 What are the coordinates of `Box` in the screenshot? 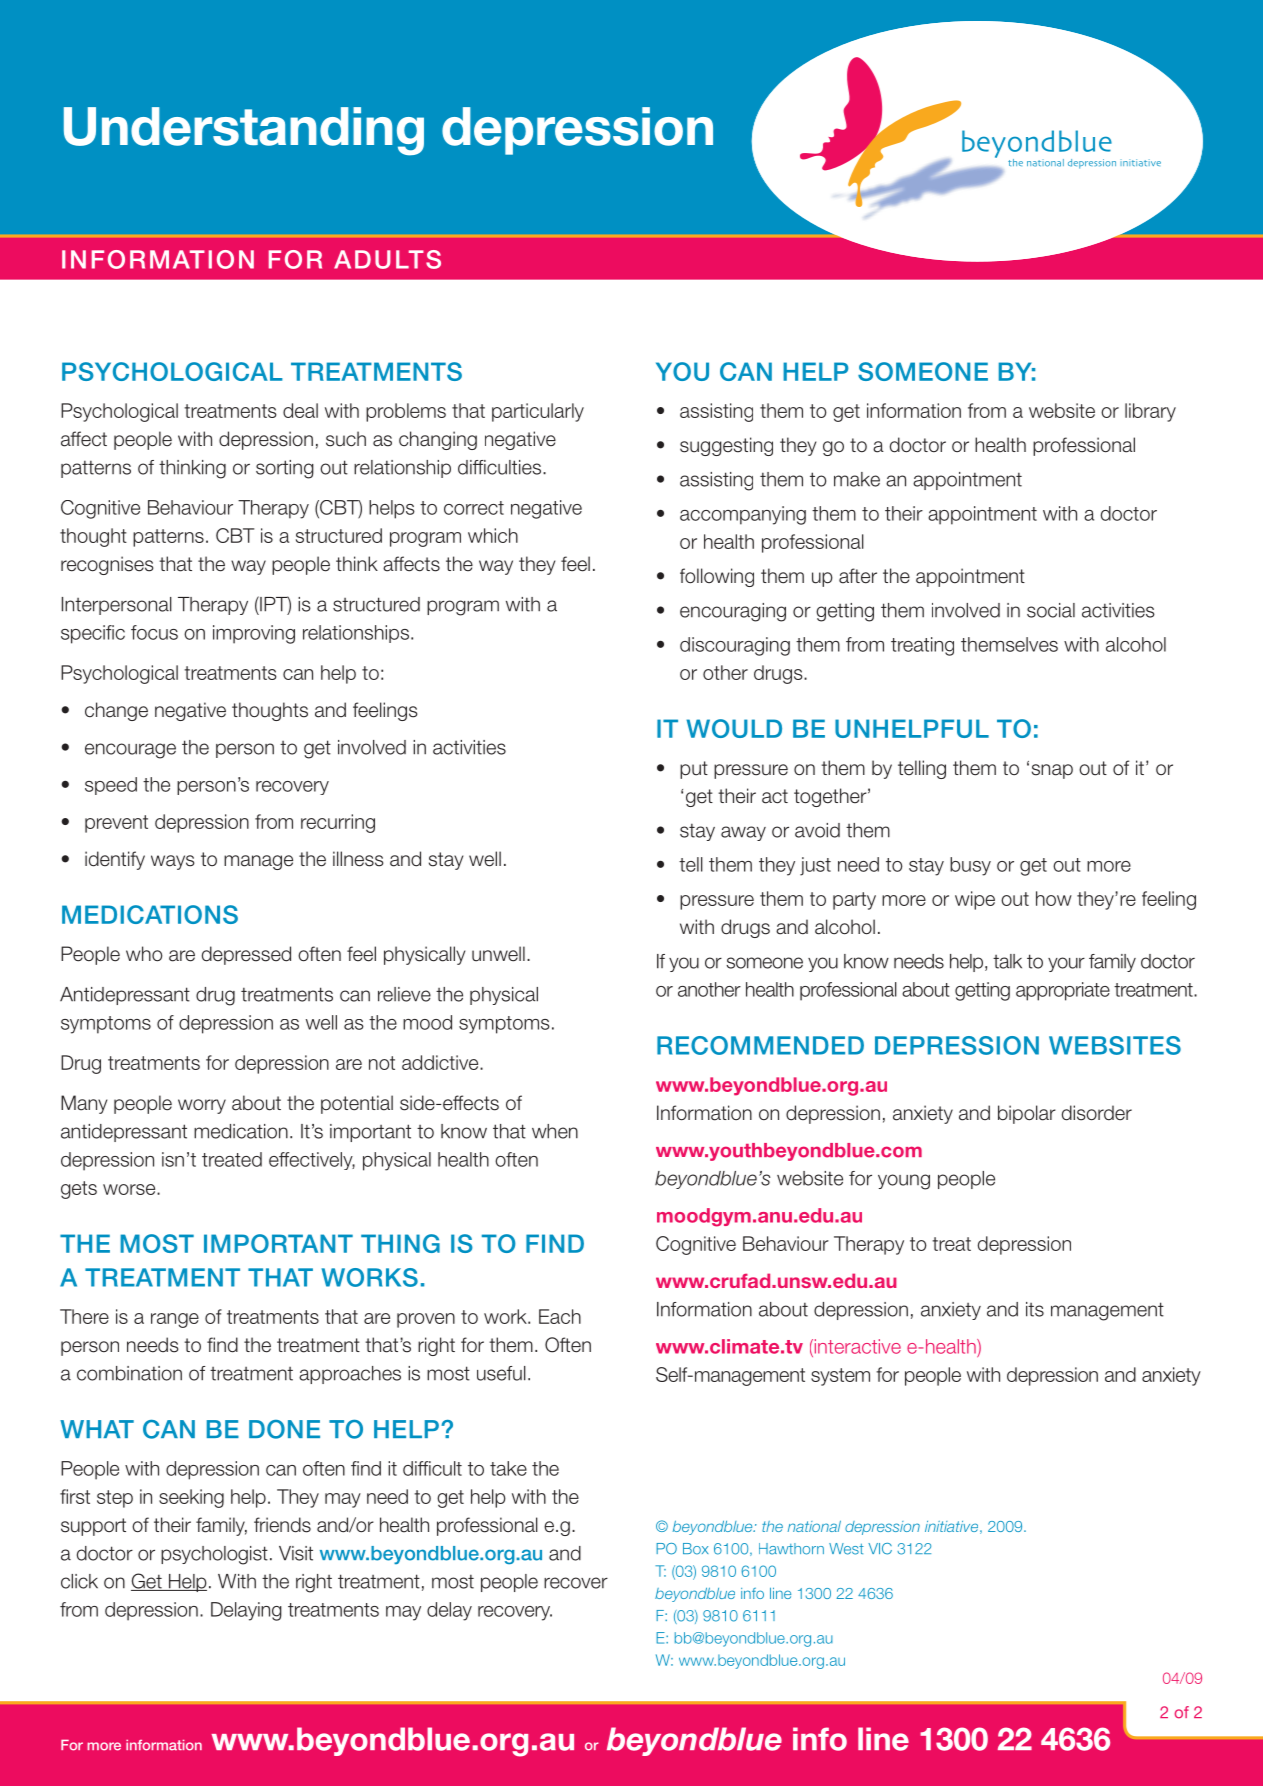 It's located at (695, 1549).
